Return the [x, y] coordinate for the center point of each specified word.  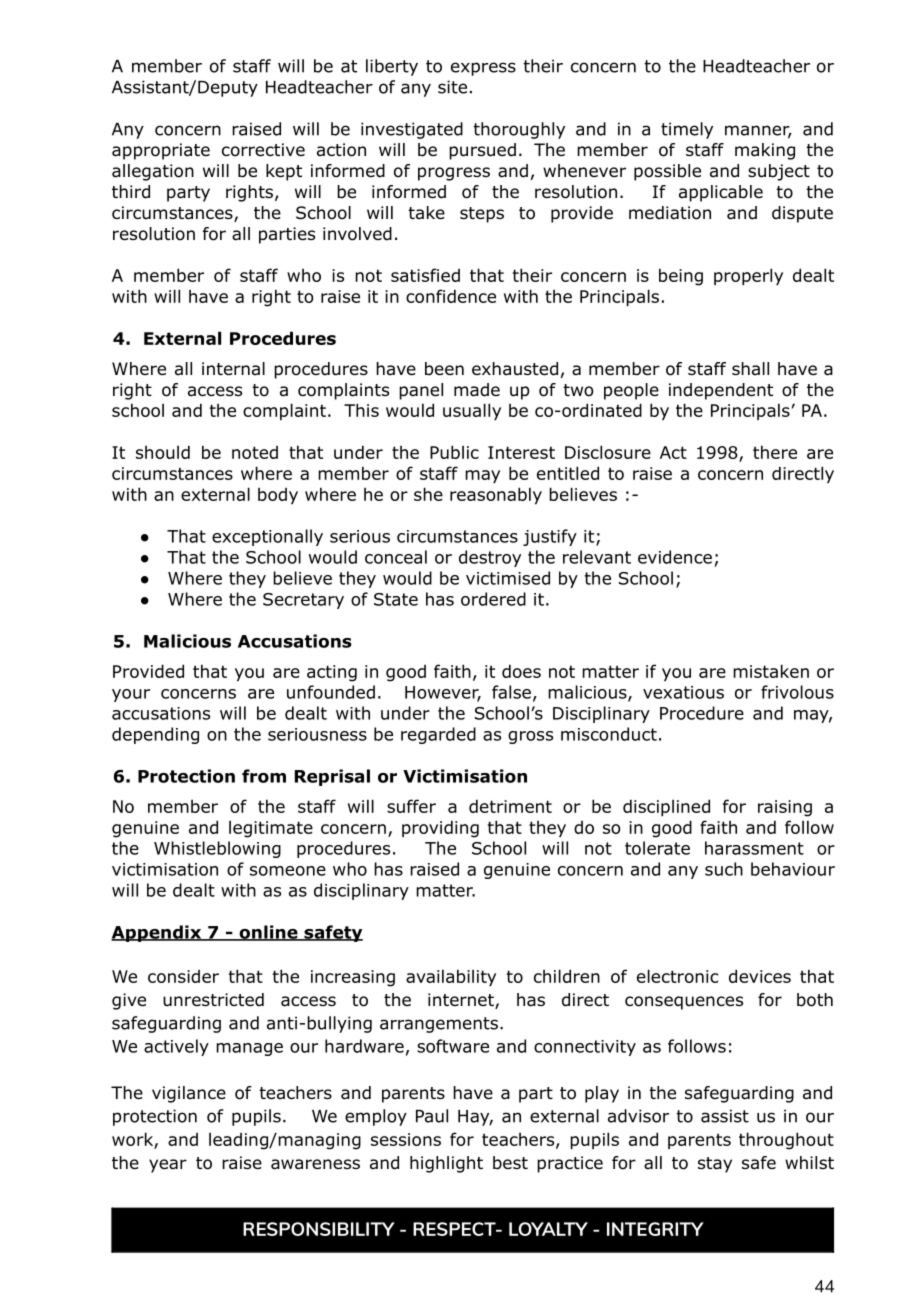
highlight [446, 1164]
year [168, 1166]
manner [758, 131]
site [452, 87]
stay [715, 1165]
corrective [263, 150]
